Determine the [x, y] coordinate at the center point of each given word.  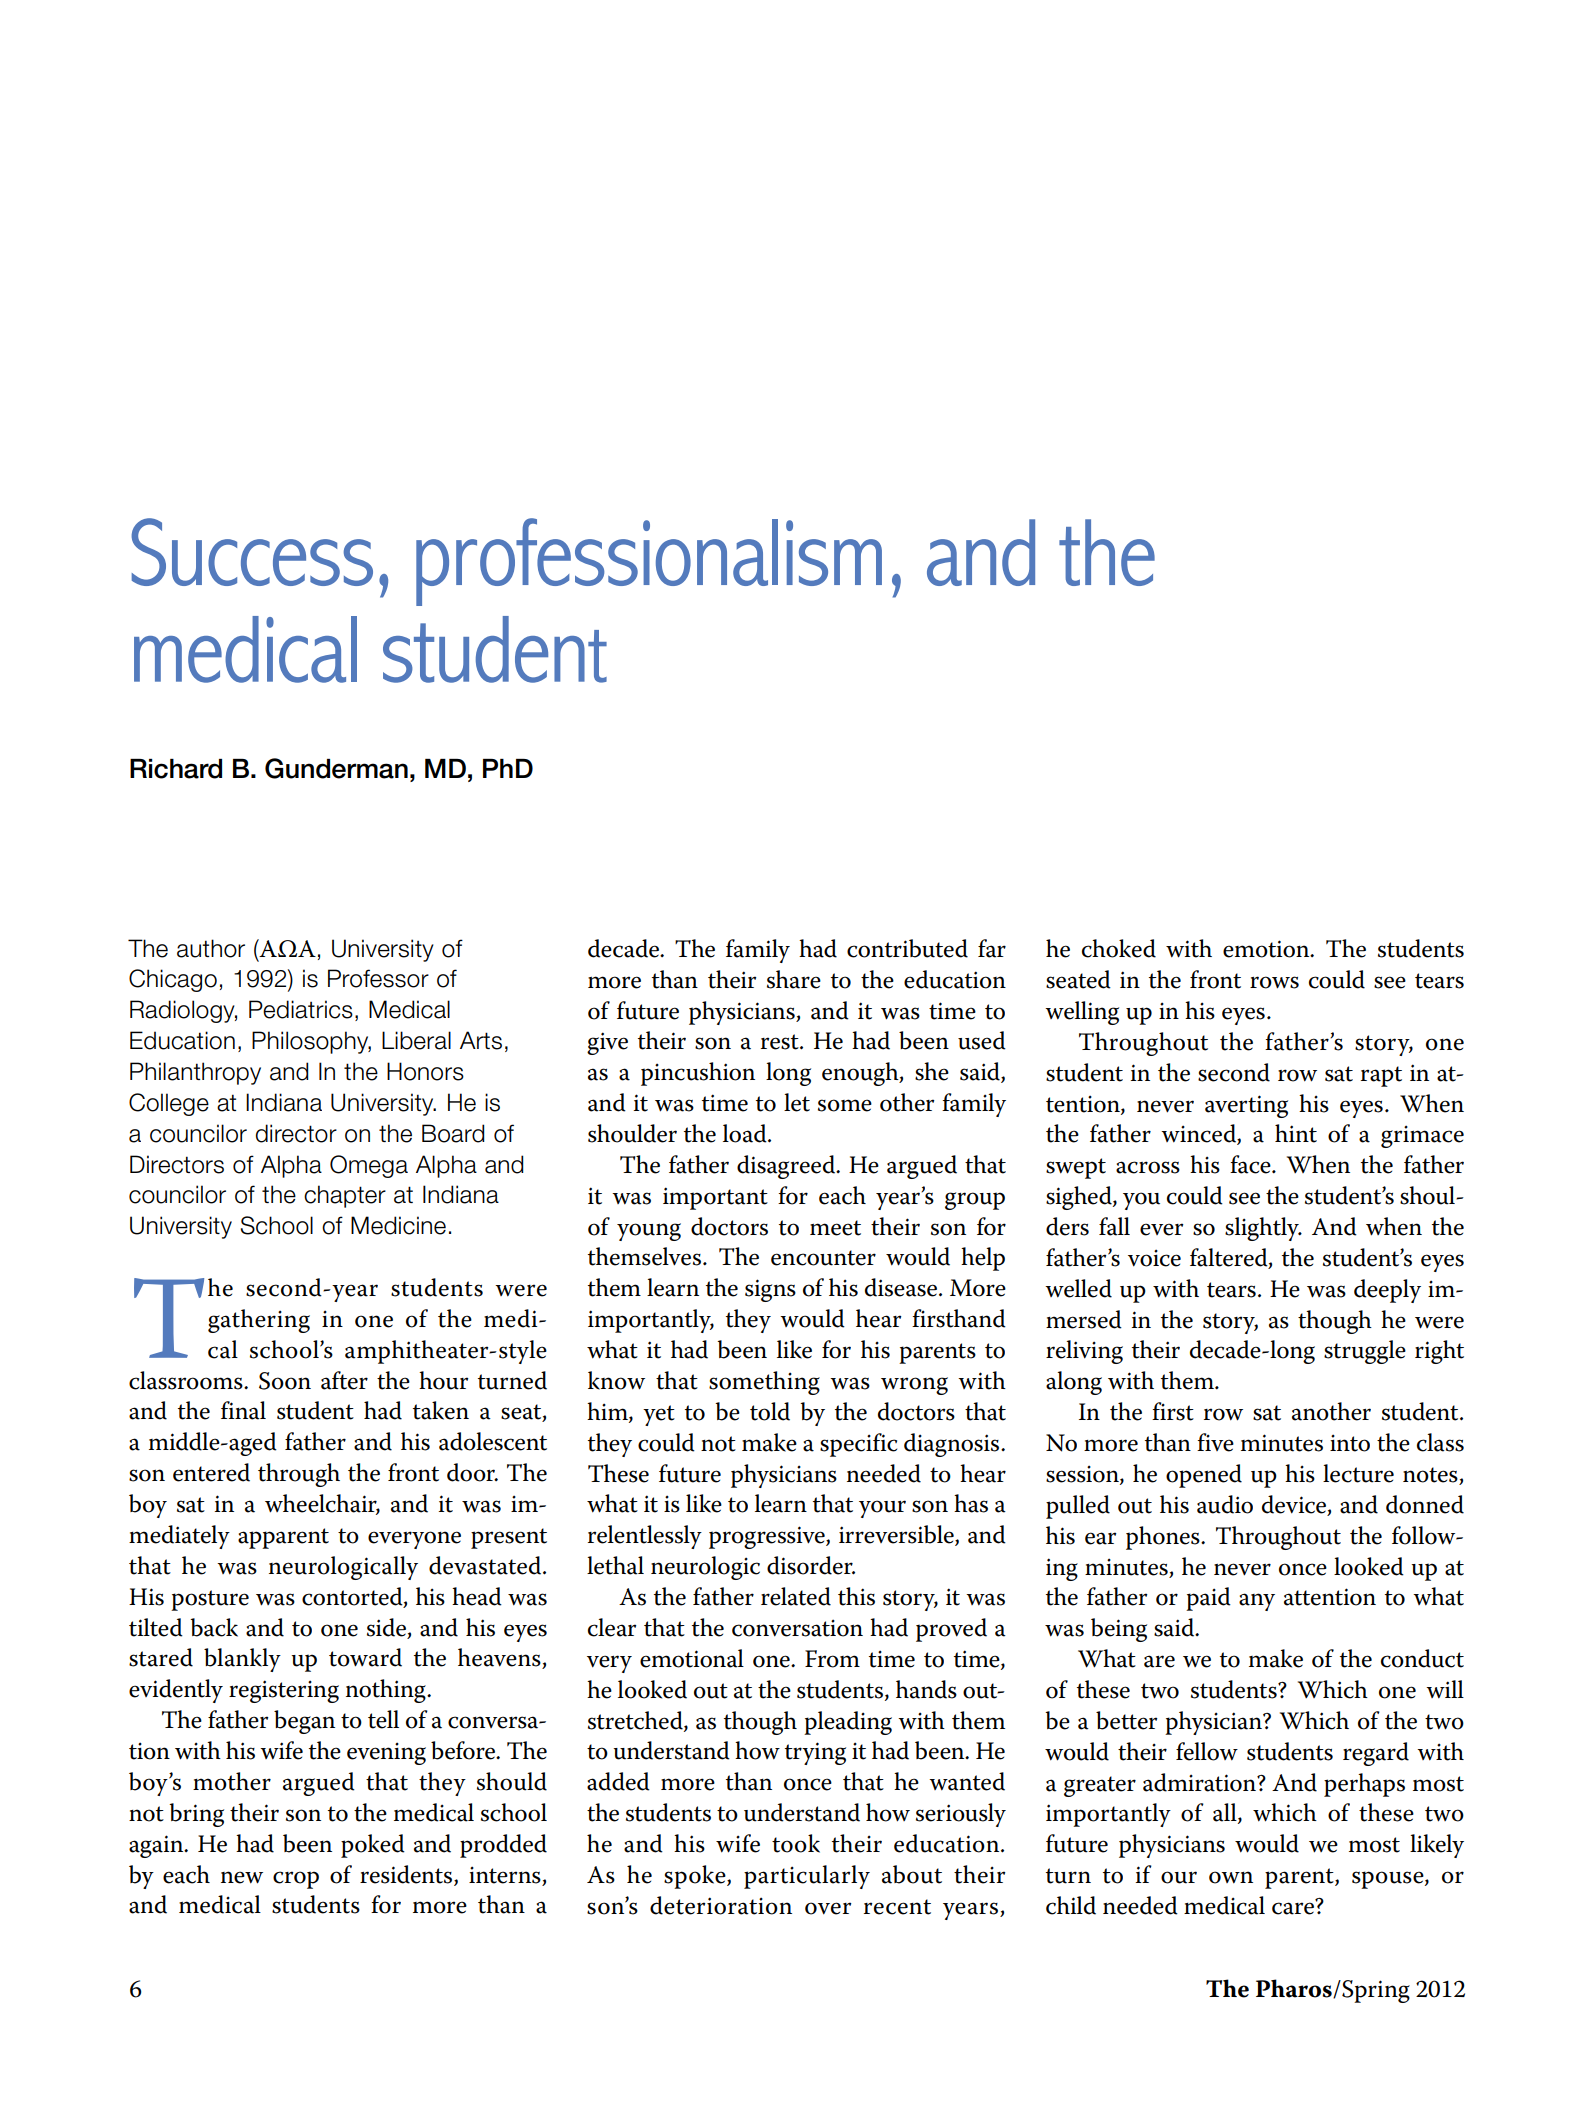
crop [296, 1880]
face [1251, 1164]
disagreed [787, 1167]
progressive [768, 1537]
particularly [807, 1877]
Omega [369, 1166]
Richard [176, 769]
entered [211, 1472]
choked [1119, 948]
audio [1225, 1504]
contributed [907, 948]
